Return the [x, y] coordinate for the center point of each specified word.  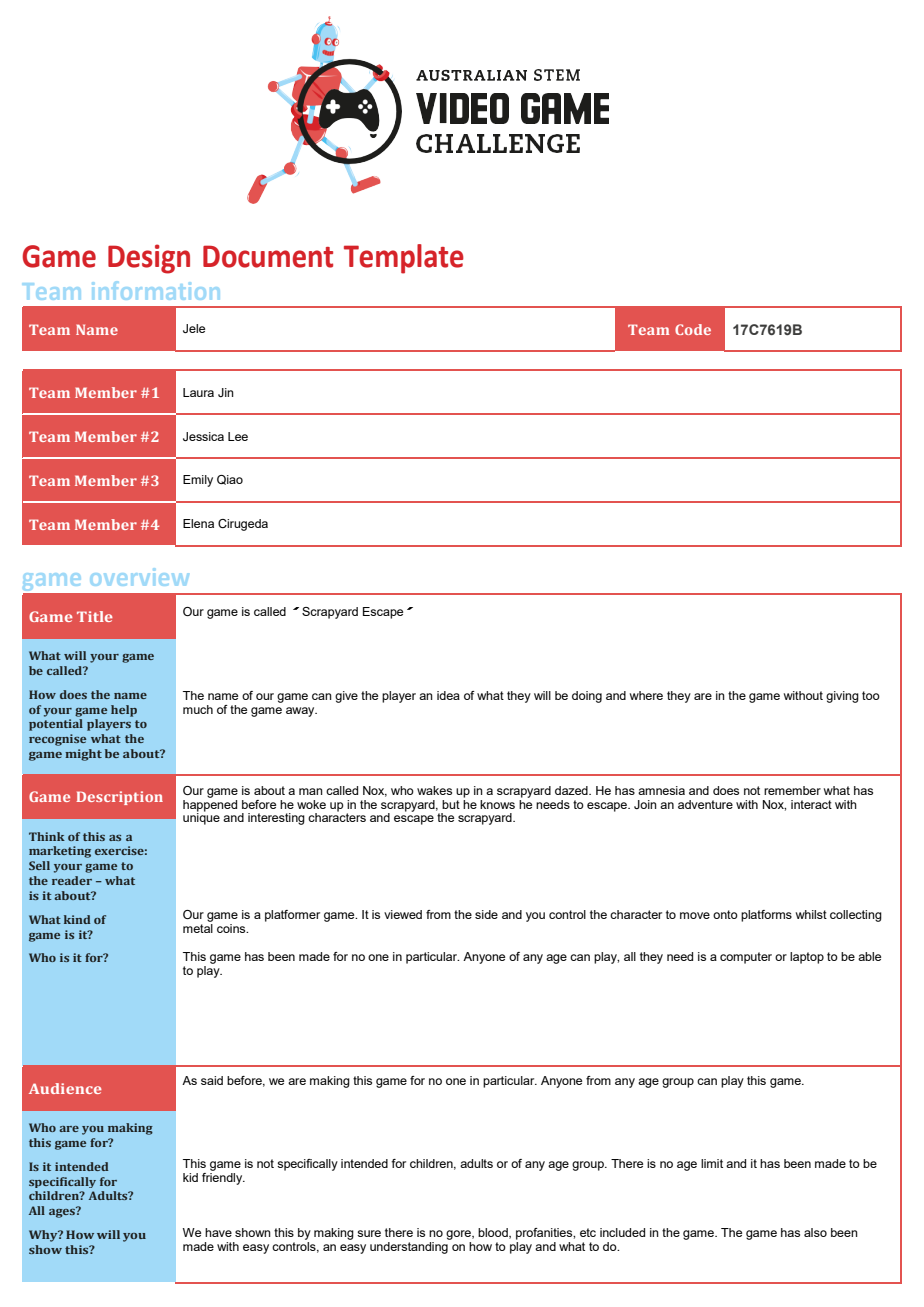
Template [404, 259]
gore [459, 1235]
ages [63, 1212]
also [815, 1232]
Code [693, 329]
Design [149, 259]
